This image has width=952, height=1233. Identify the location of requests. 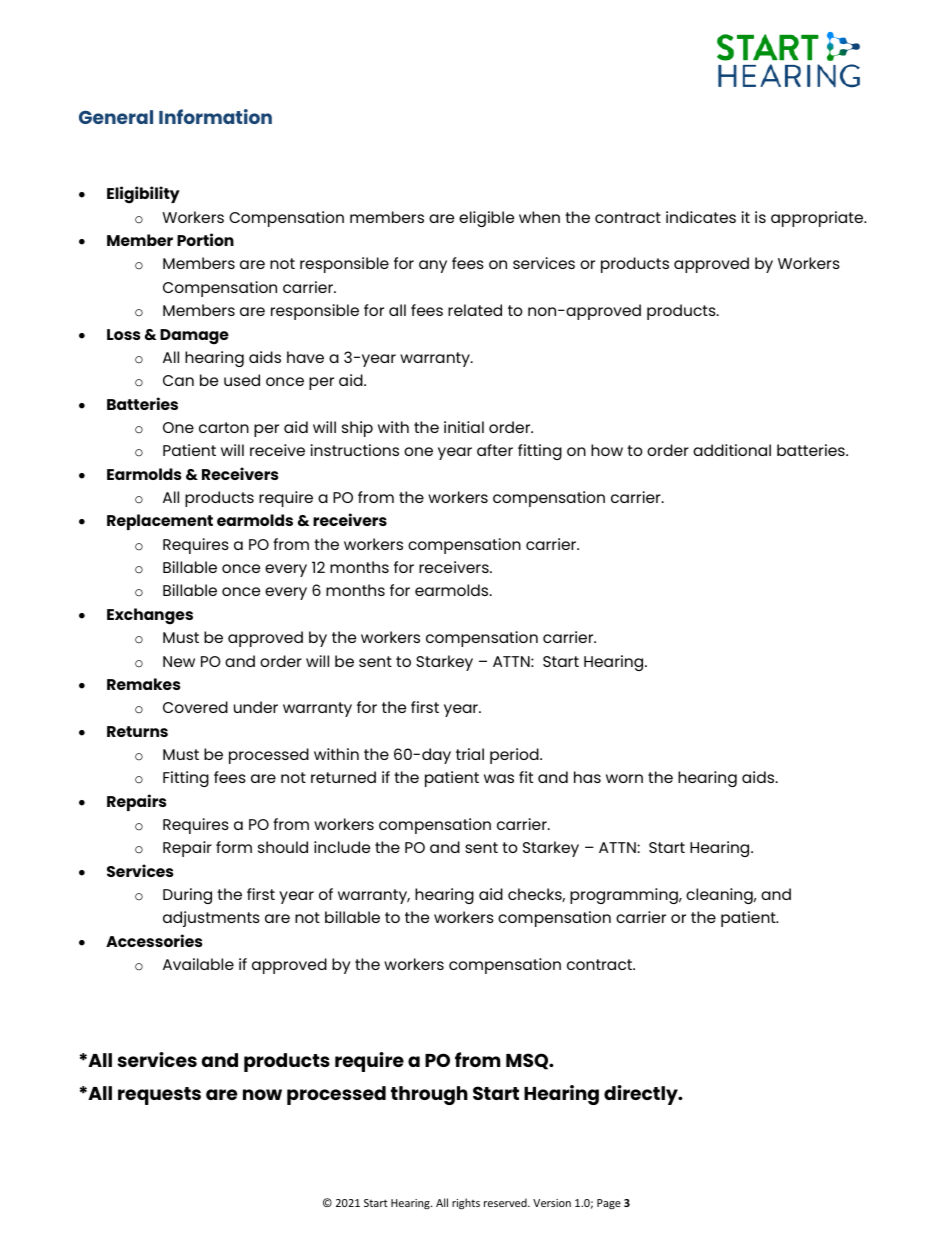
(159, 1096).
